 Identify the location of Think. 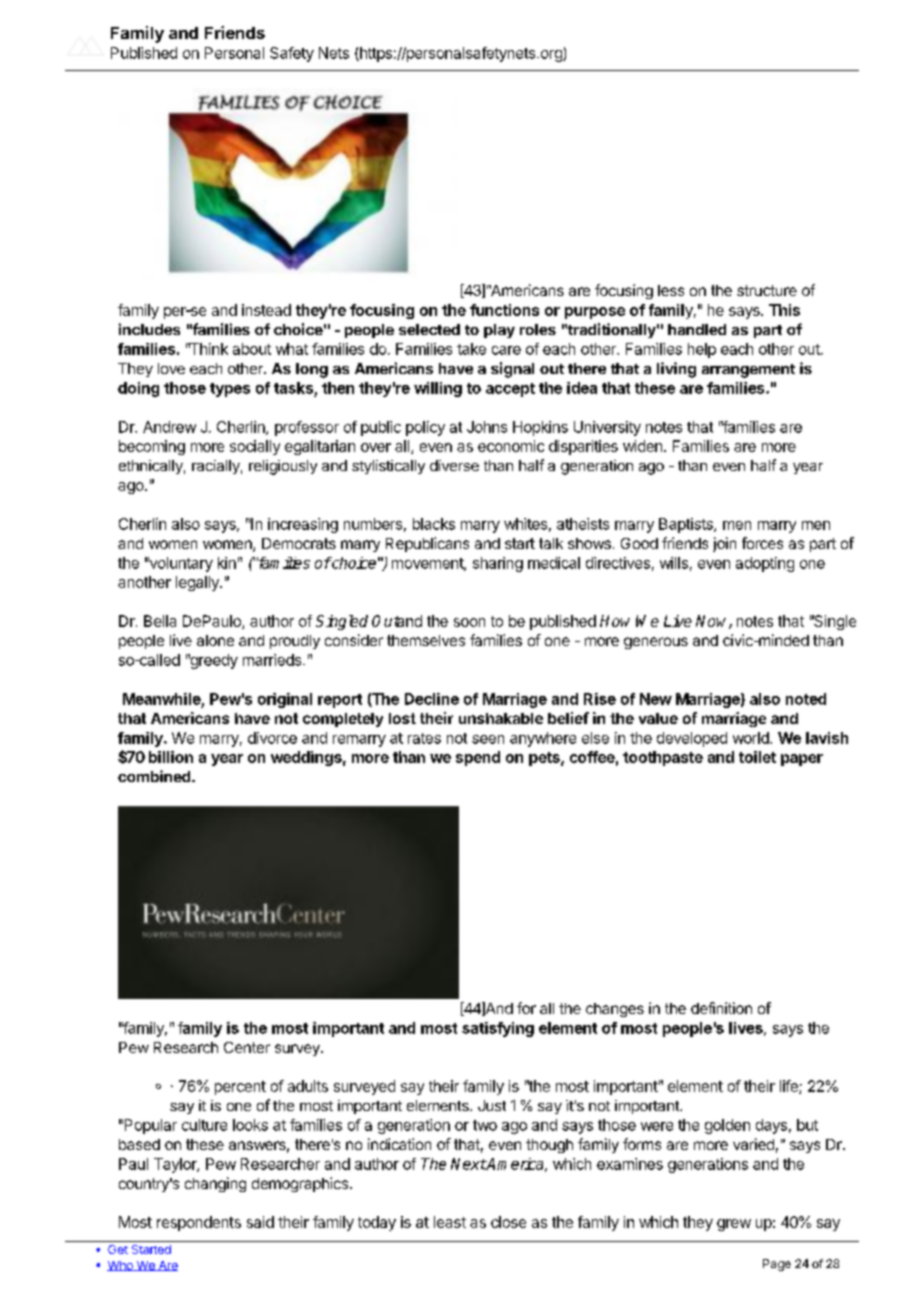
(208, 349).
